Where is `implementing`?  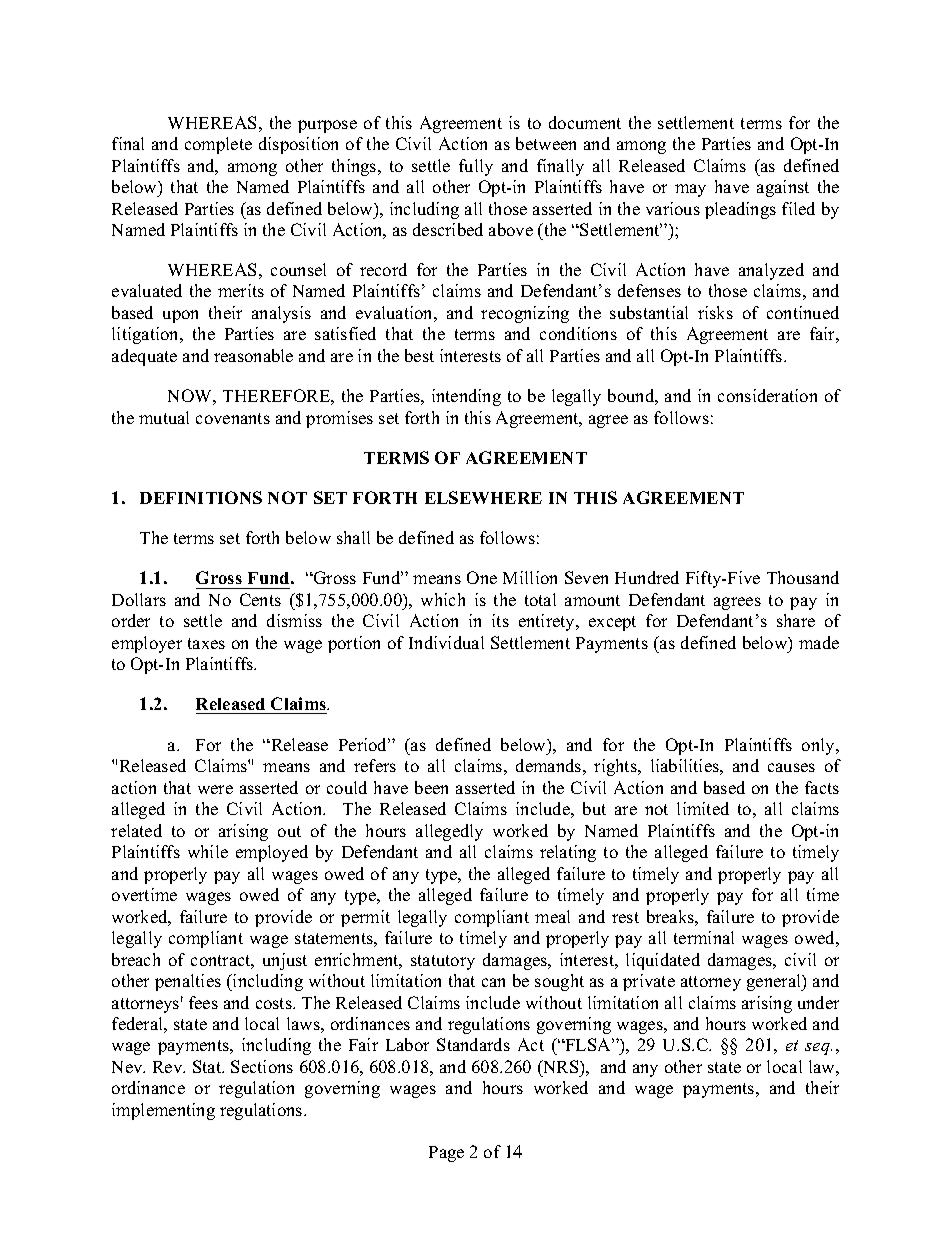 implementing is located at coordinates (163, 1111).
